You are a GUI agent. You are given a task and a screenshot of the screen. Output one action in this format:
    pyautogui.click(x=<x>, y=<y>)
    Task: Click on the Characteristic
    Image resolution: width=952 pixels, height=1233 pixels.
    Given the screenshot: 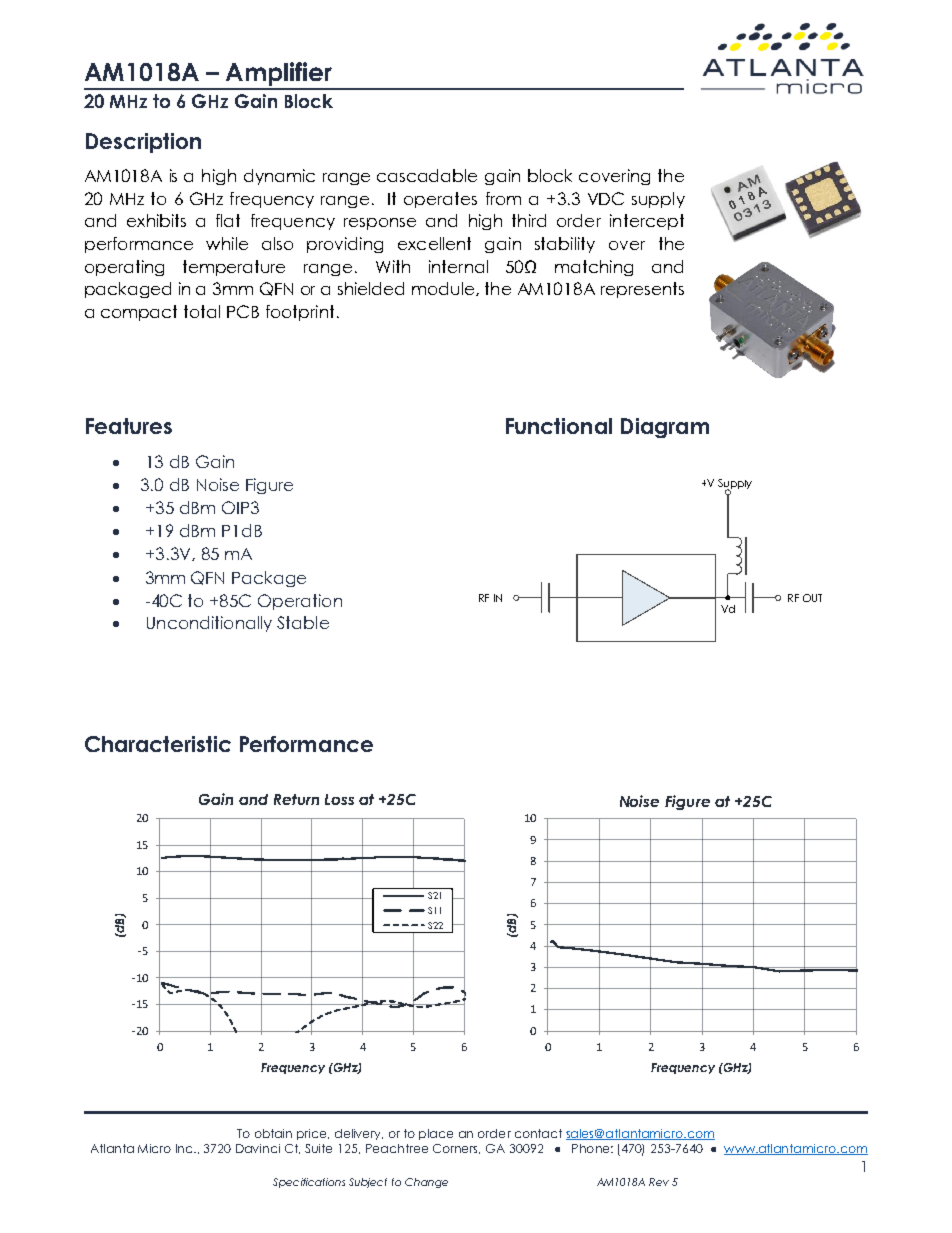 What is the action you would take?
    pyautogui.click(x=158, y=744)
